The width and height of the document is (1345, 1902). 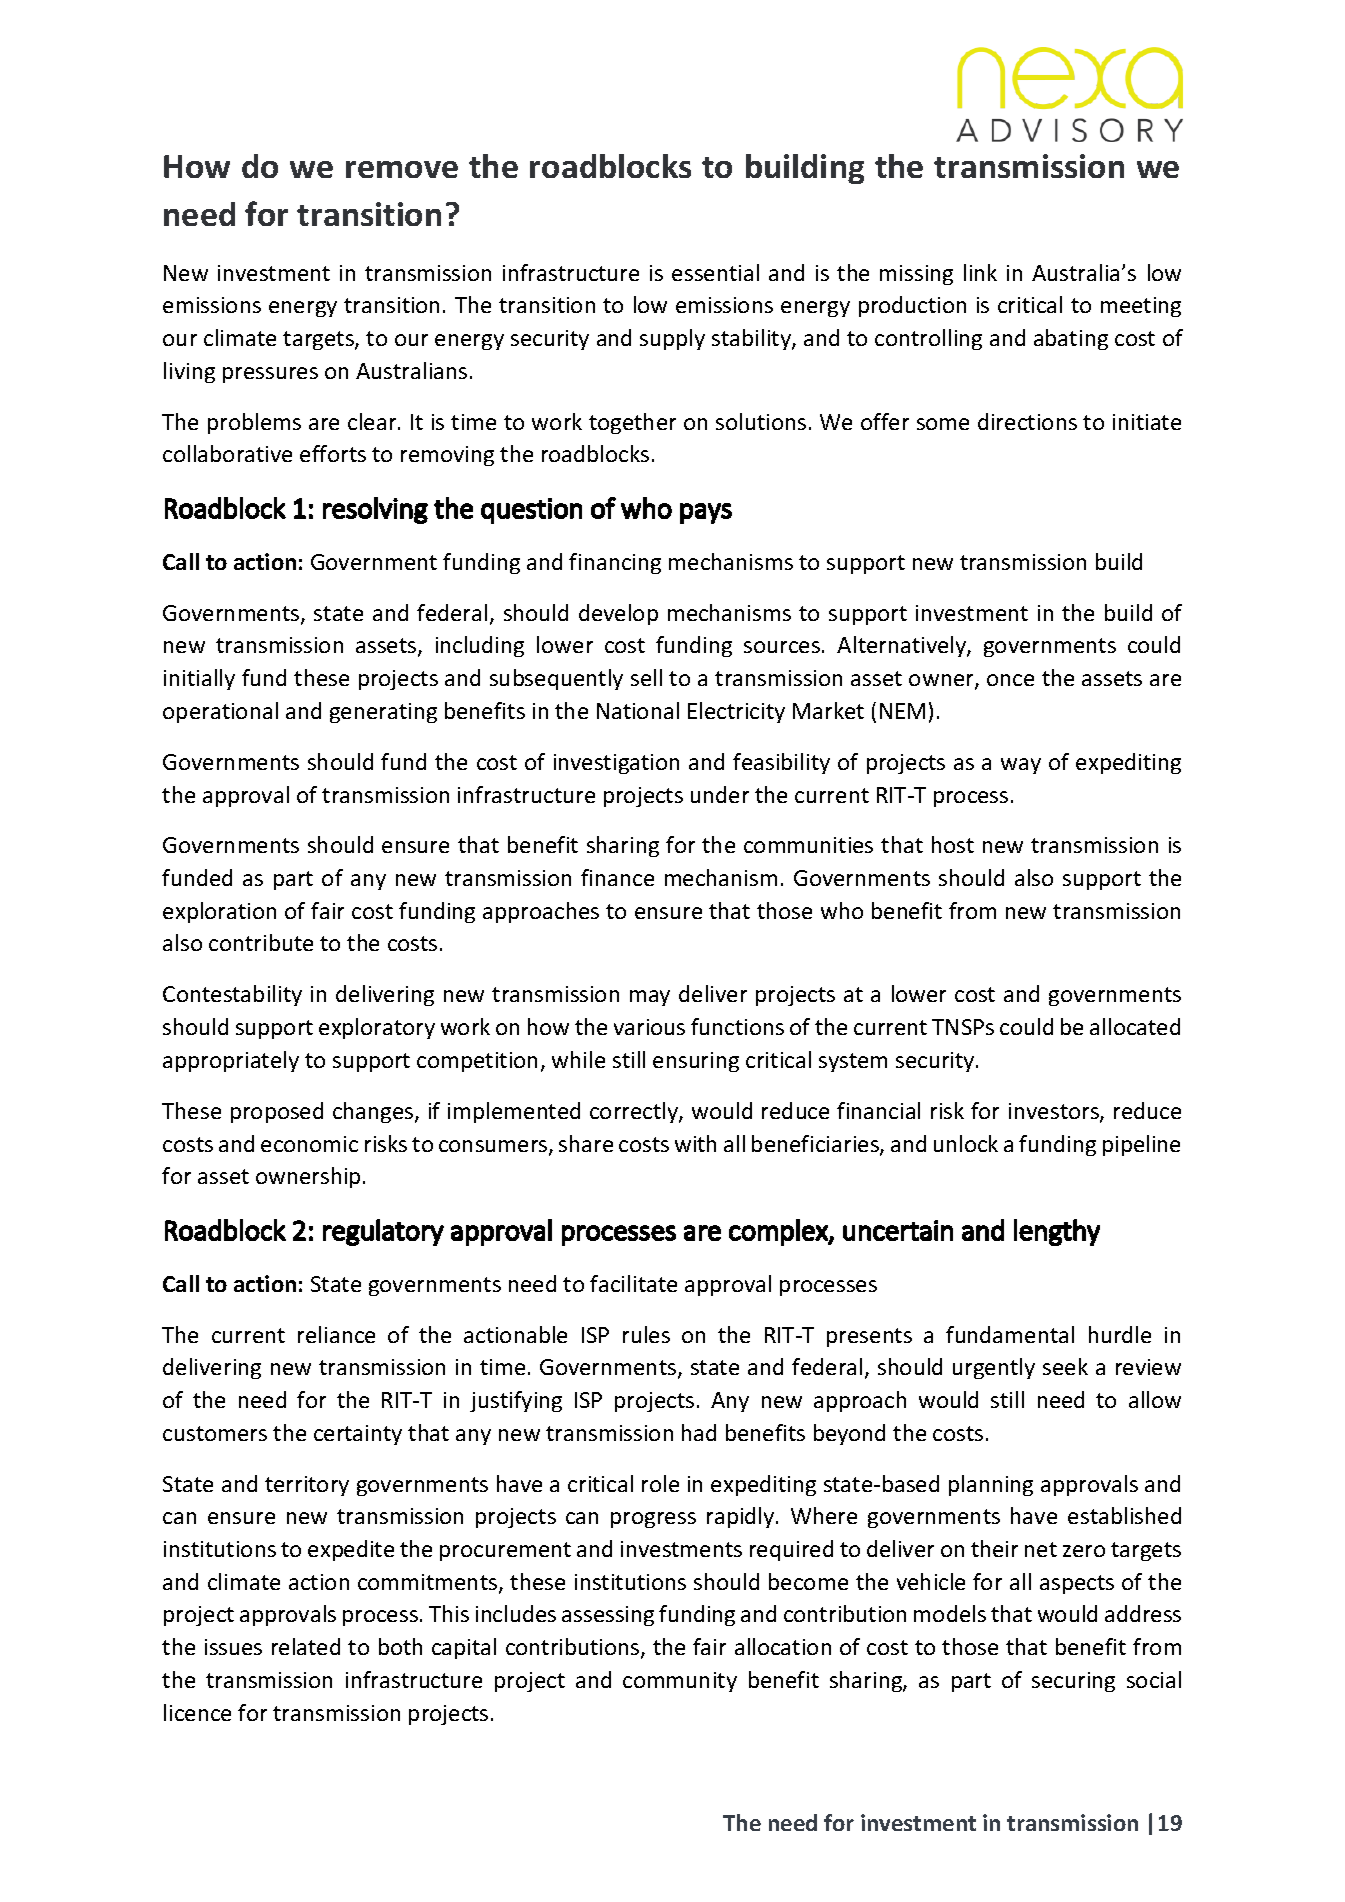 What do you see at coordinates (402, 169) in the document?
I see `remove` at bounding box center [402, 169].
